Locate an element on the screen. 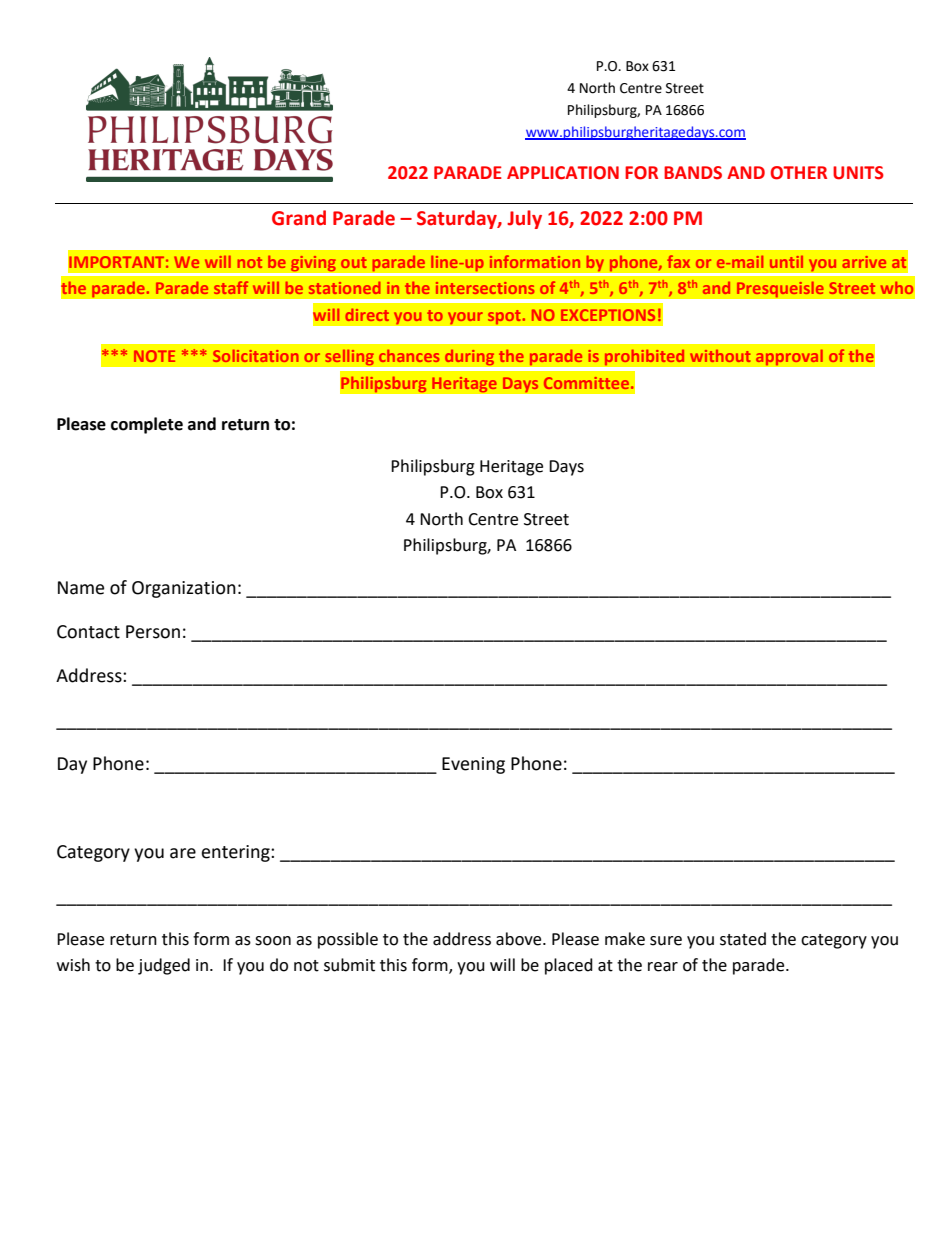 The height and width of the screenshot is (1233, 952). OTHER is located at coordinates (798, 173).
